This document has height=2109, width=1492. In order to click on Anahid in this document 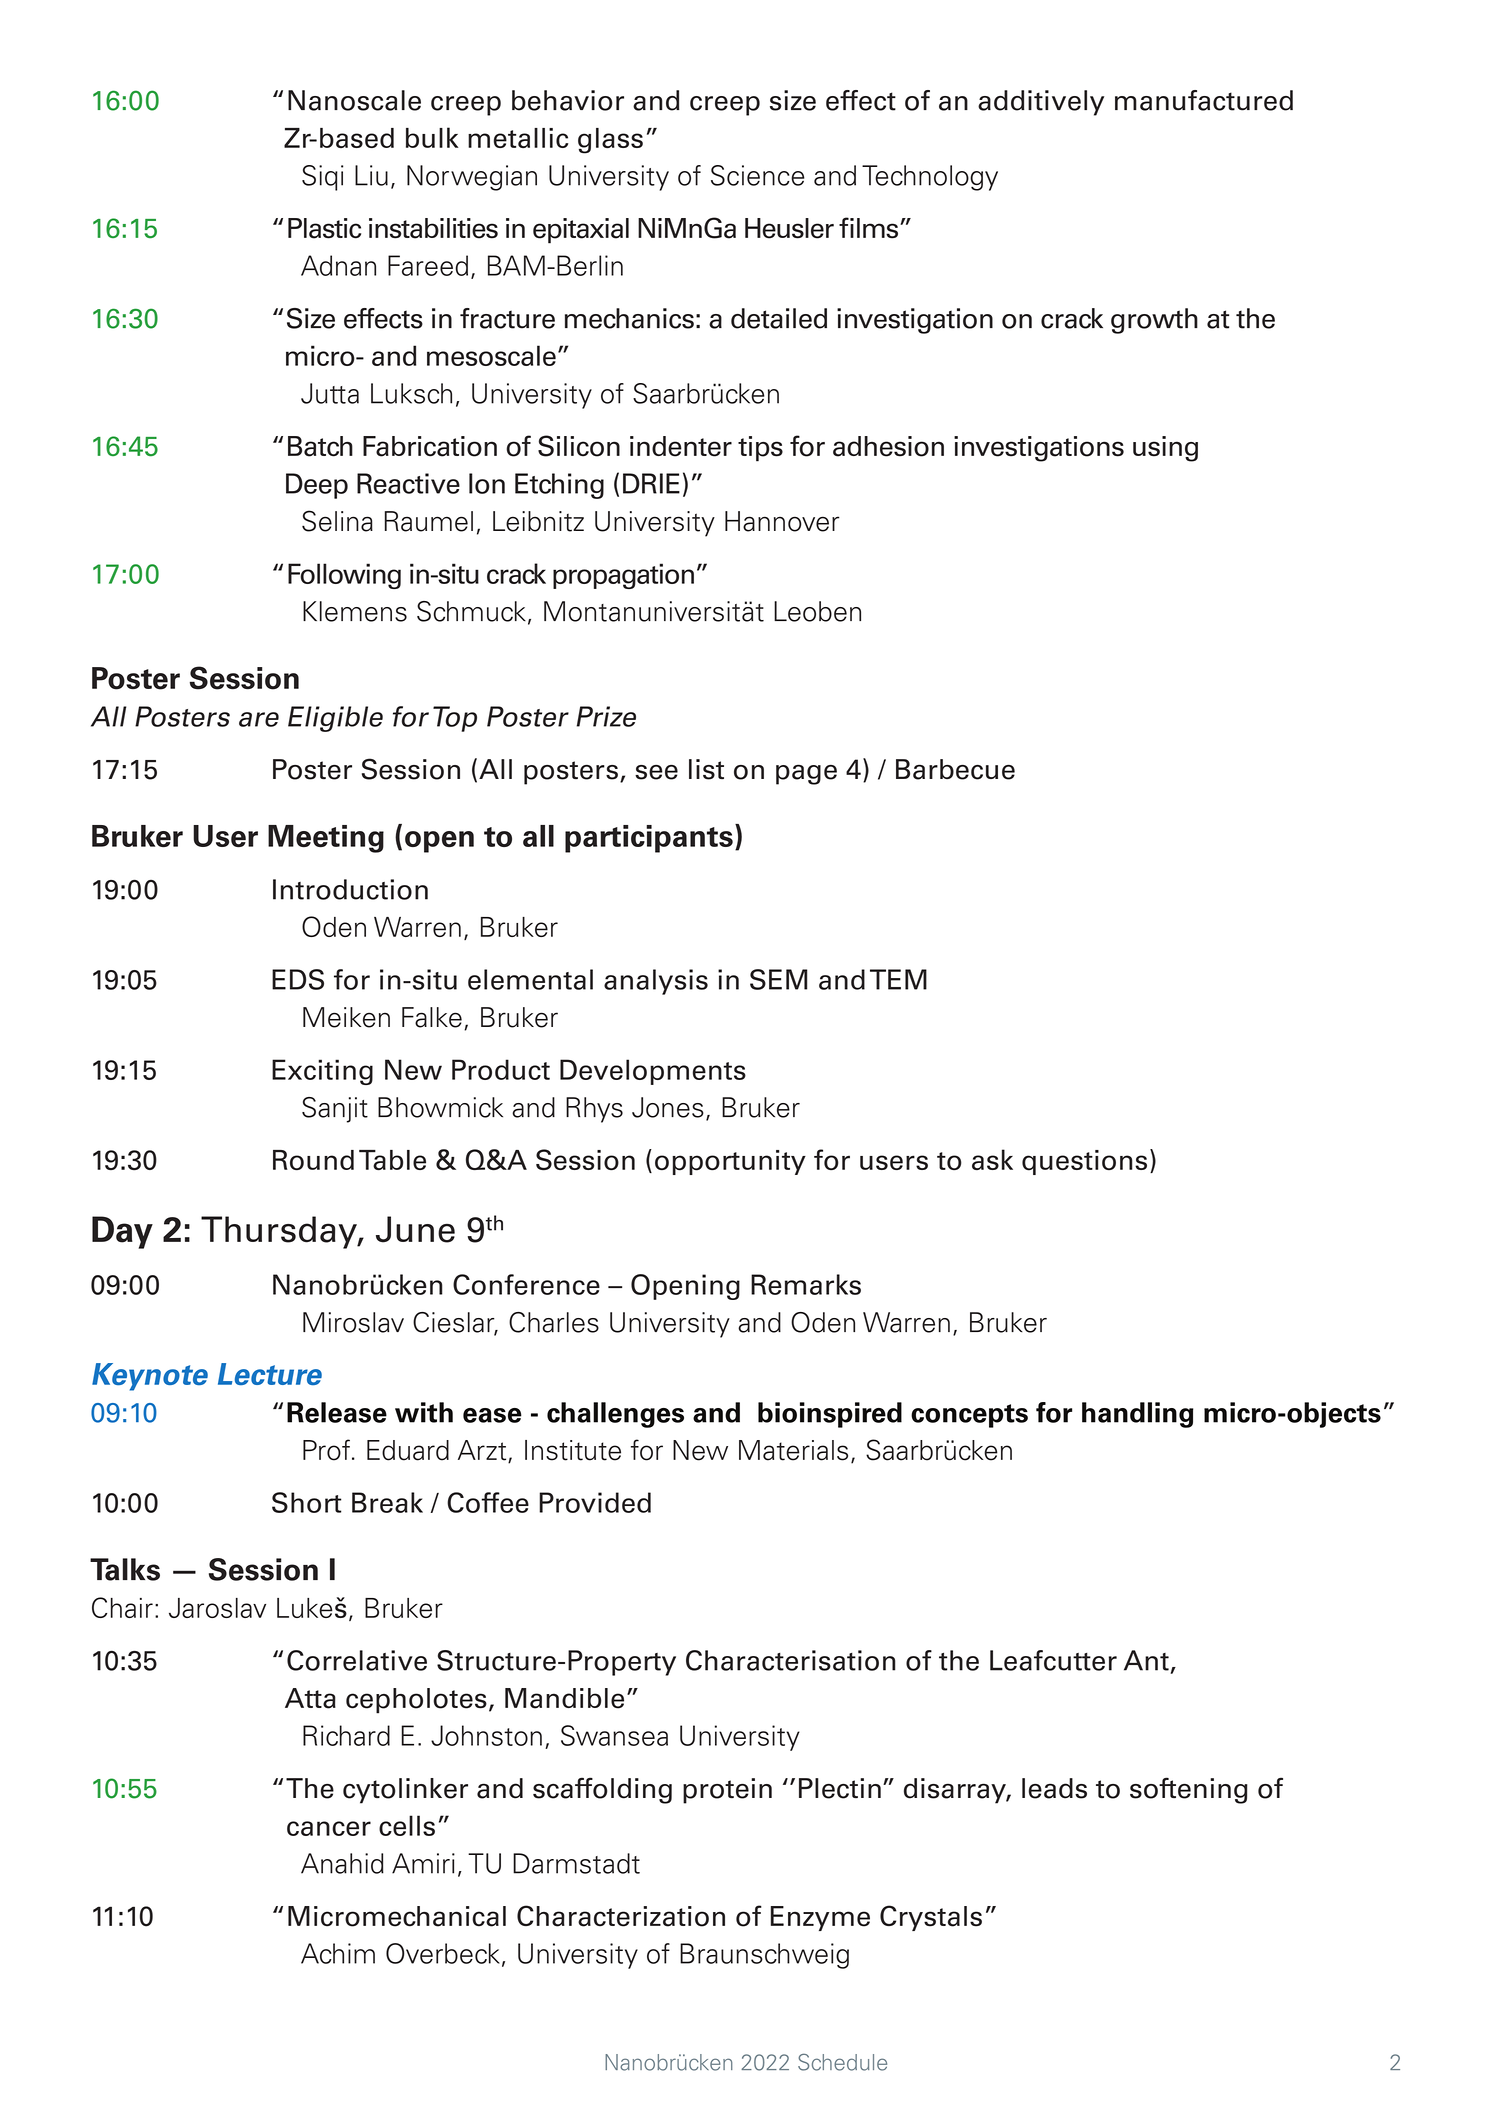, I will do `click(342, 1863)`.
